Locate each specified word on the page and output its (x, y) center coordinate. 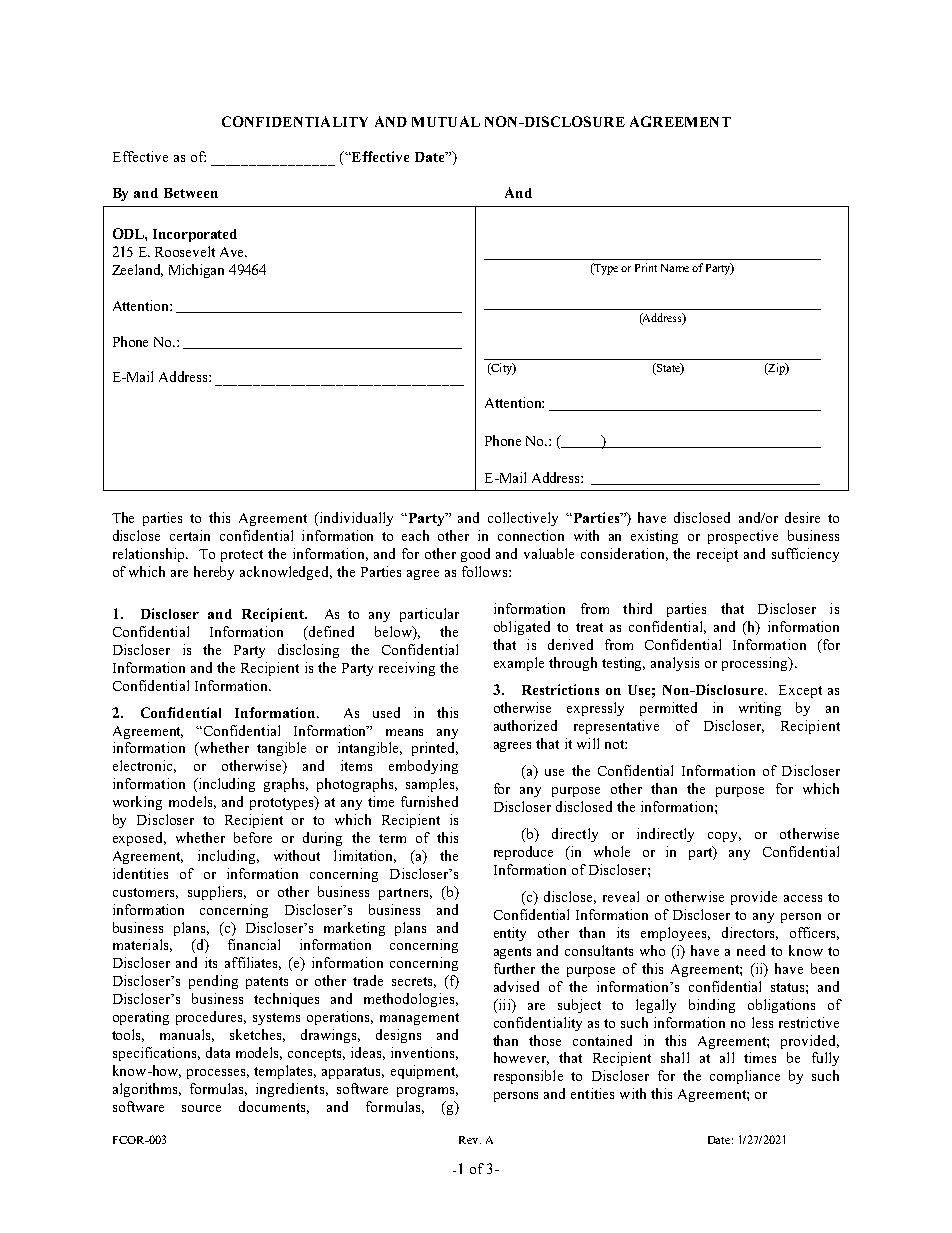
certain (190, 535)
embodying (423, 767)
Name (675, 268)
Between (191, 193)
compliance (745, 1077)
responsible (528, 1077)
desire (802, 517)
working (137, 803)
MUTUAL (446, 121)
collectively (523, 519)
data (218, 1052)
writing (760, 709)
